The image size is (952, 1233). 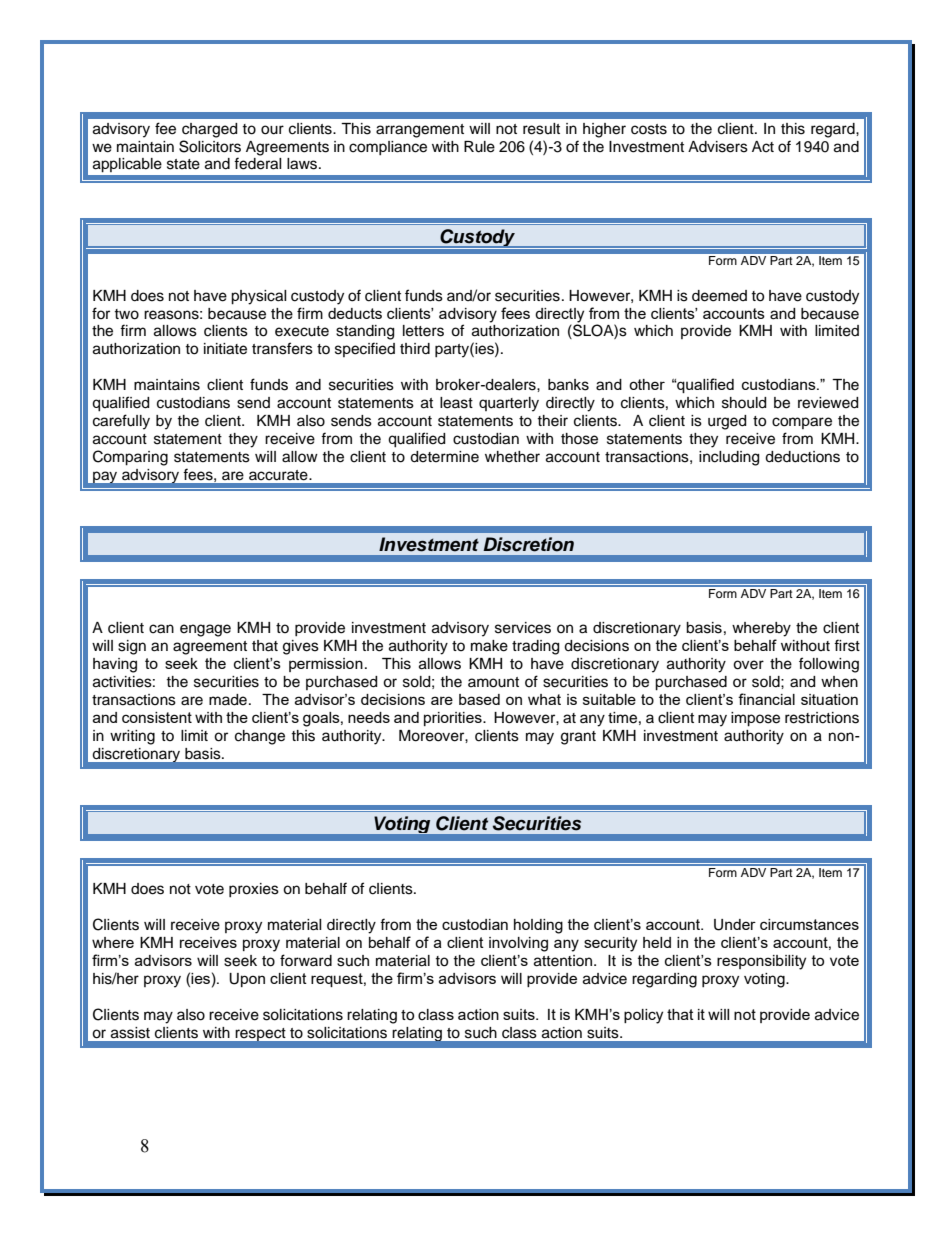 I want to click on Solicitors, so click(x=210, y=146).
